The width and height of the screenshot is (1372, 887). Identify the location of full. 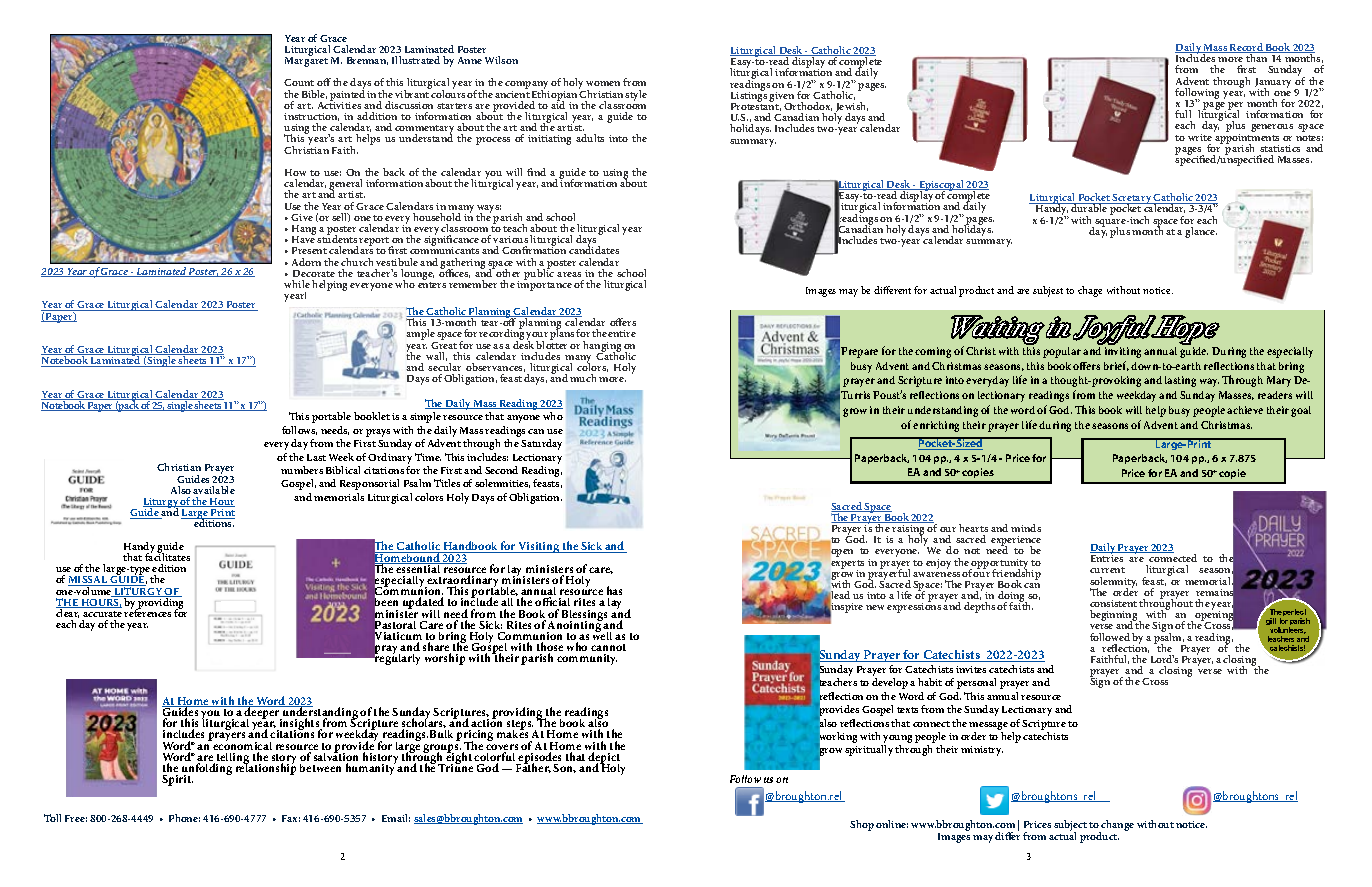
(1183, 114).
